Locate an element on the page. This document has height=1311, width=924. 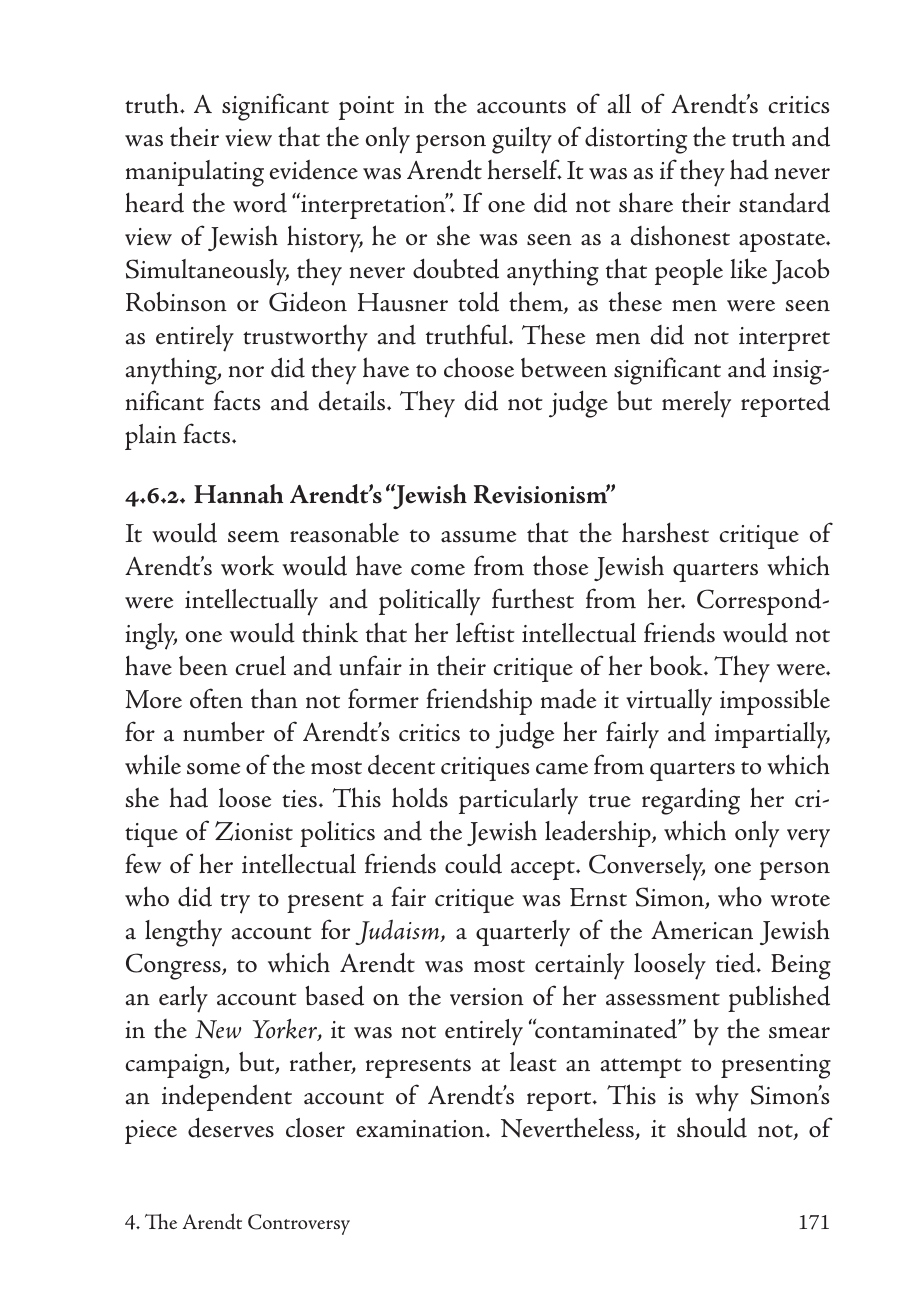
nor is located at coordinates (246, 372).
